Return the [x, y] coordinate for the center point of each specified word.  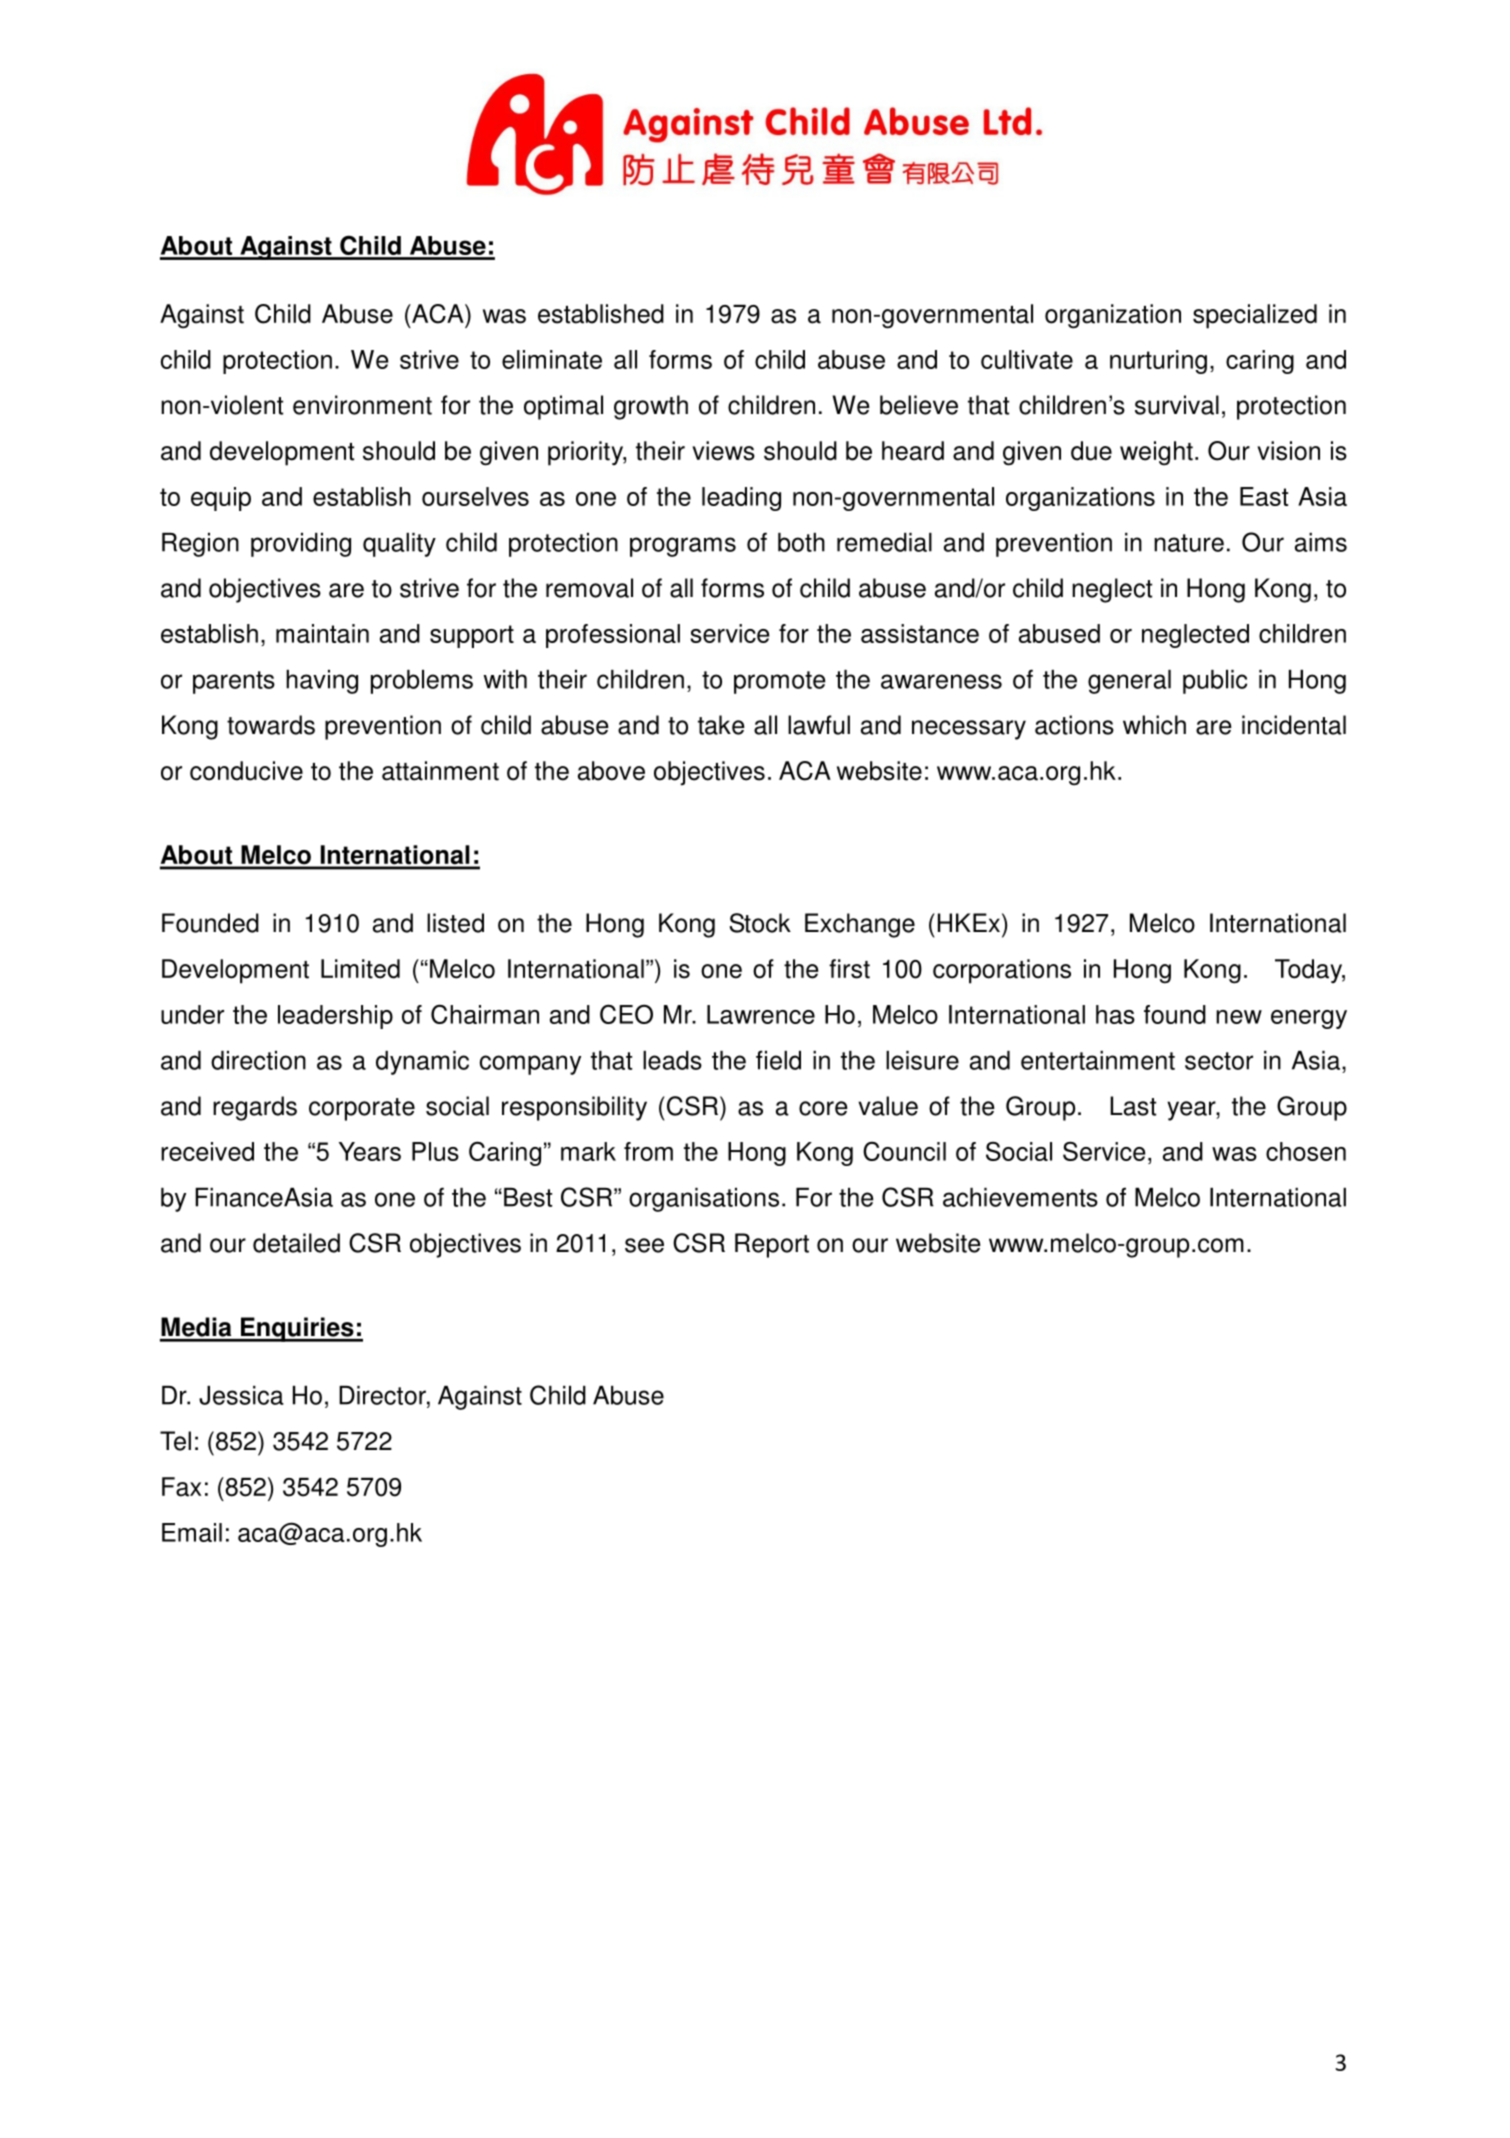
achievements [1020, 1197]
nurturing [1158, 362]
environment [362, 405]
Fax [181, 1487]
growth [651, 407]
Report [772, 1245]
